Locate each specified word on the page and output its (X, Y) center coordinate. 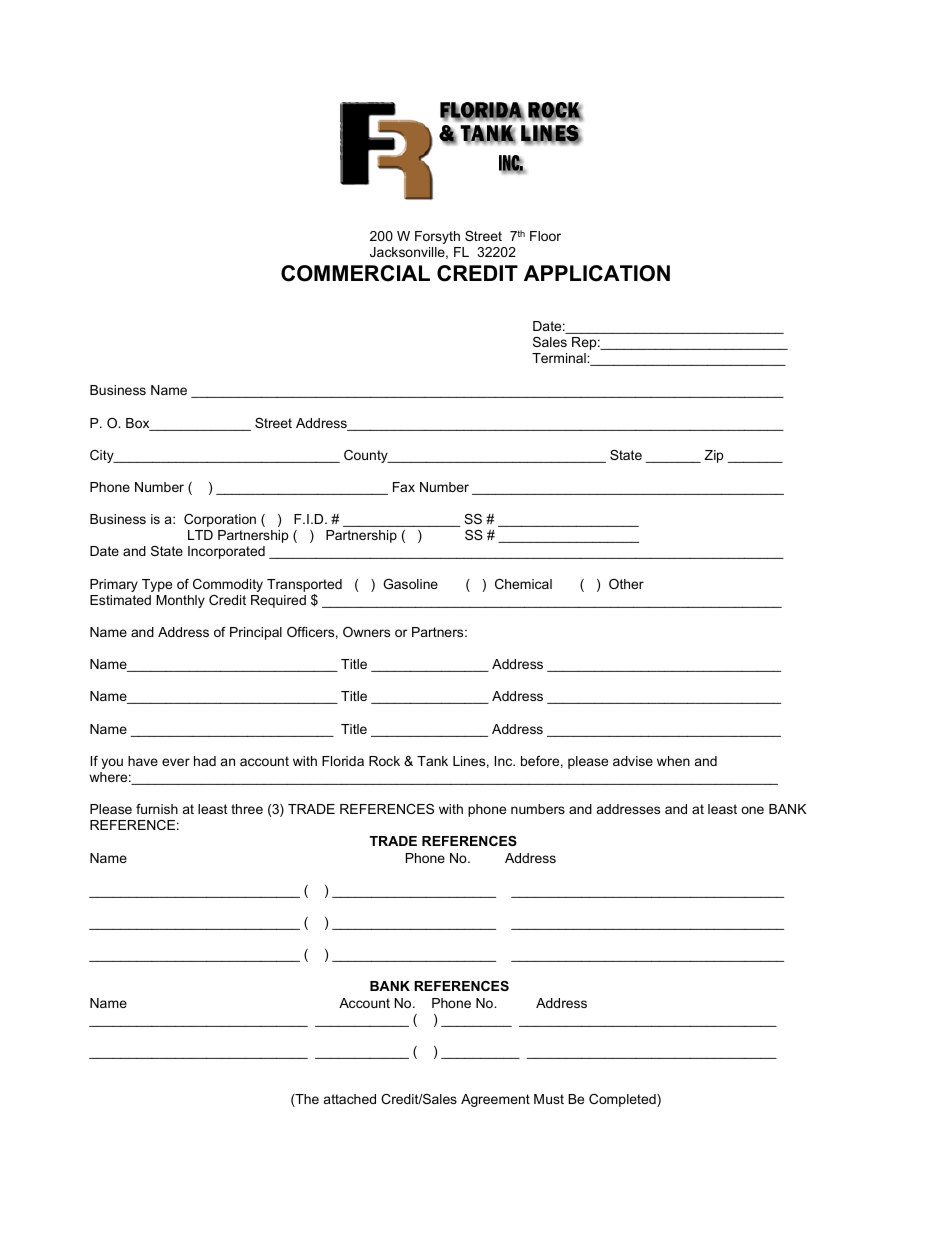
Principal (256, 633)
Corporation (220, 520)
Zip (713, 456)
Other (626, 584)
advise (633, 761)
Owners (366, 632)
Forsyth (437, 237)
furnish (157, 809)
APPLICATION (597, 273)
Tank (432, 761)
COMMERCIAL (355, 273)
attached (350, 1099)
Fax (404, 487)
